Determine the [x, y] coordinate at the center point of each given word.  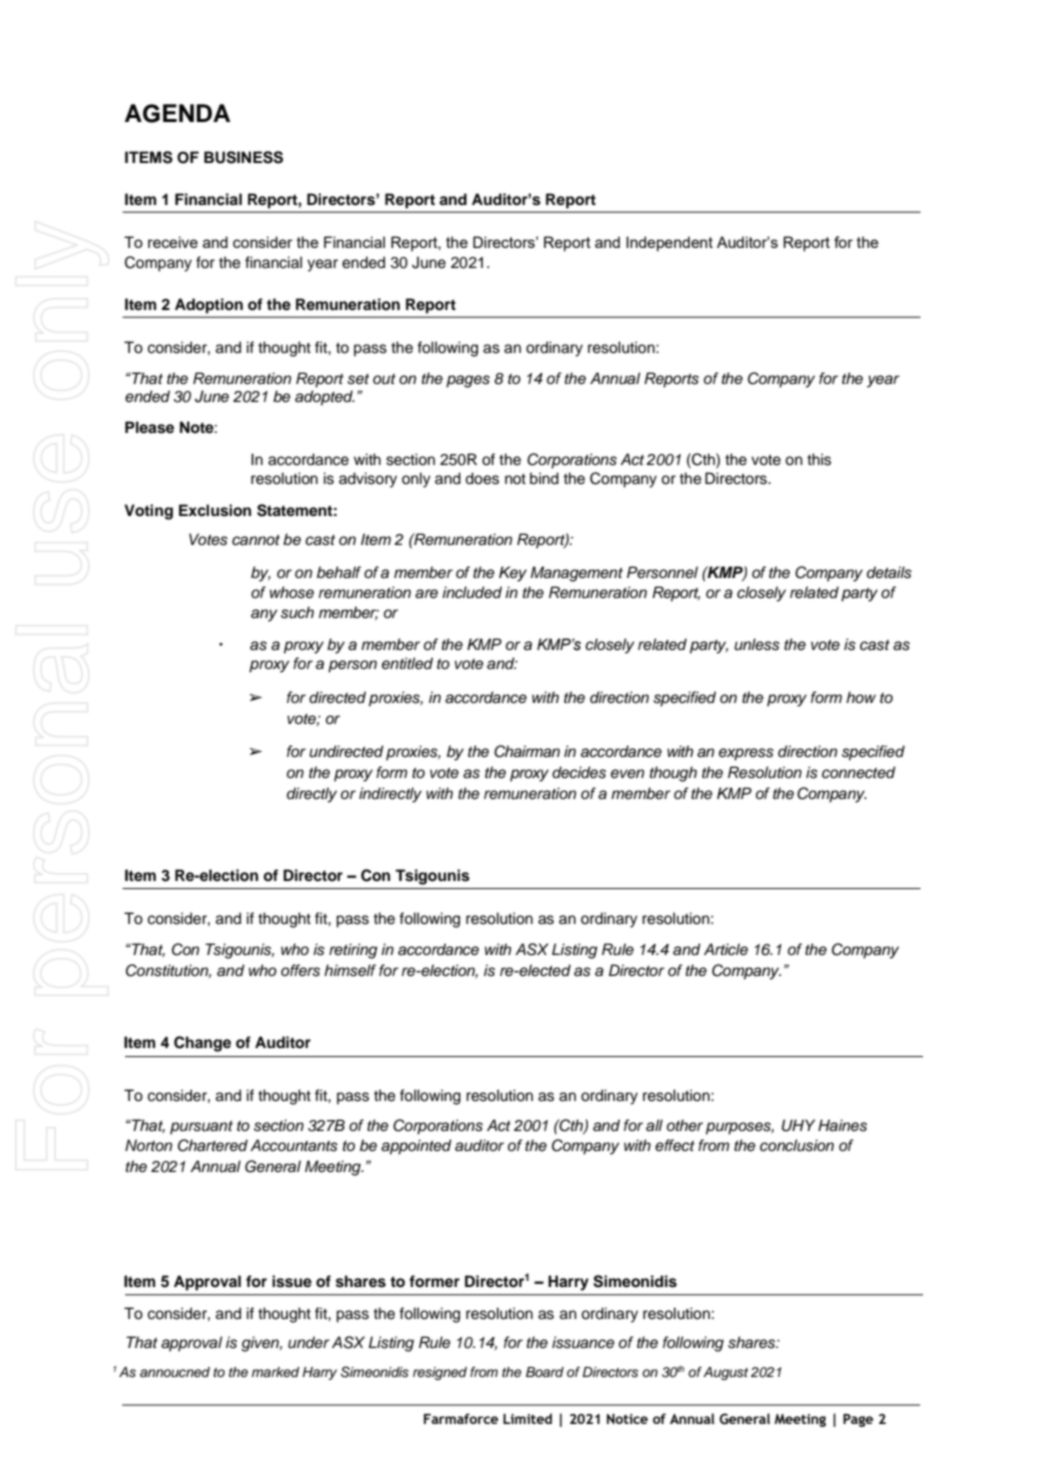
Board [545, 1372]
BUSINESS [243, 157]
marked [275, 1372]
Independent [669, 244]
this [819, 459]
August [725, 1373]
